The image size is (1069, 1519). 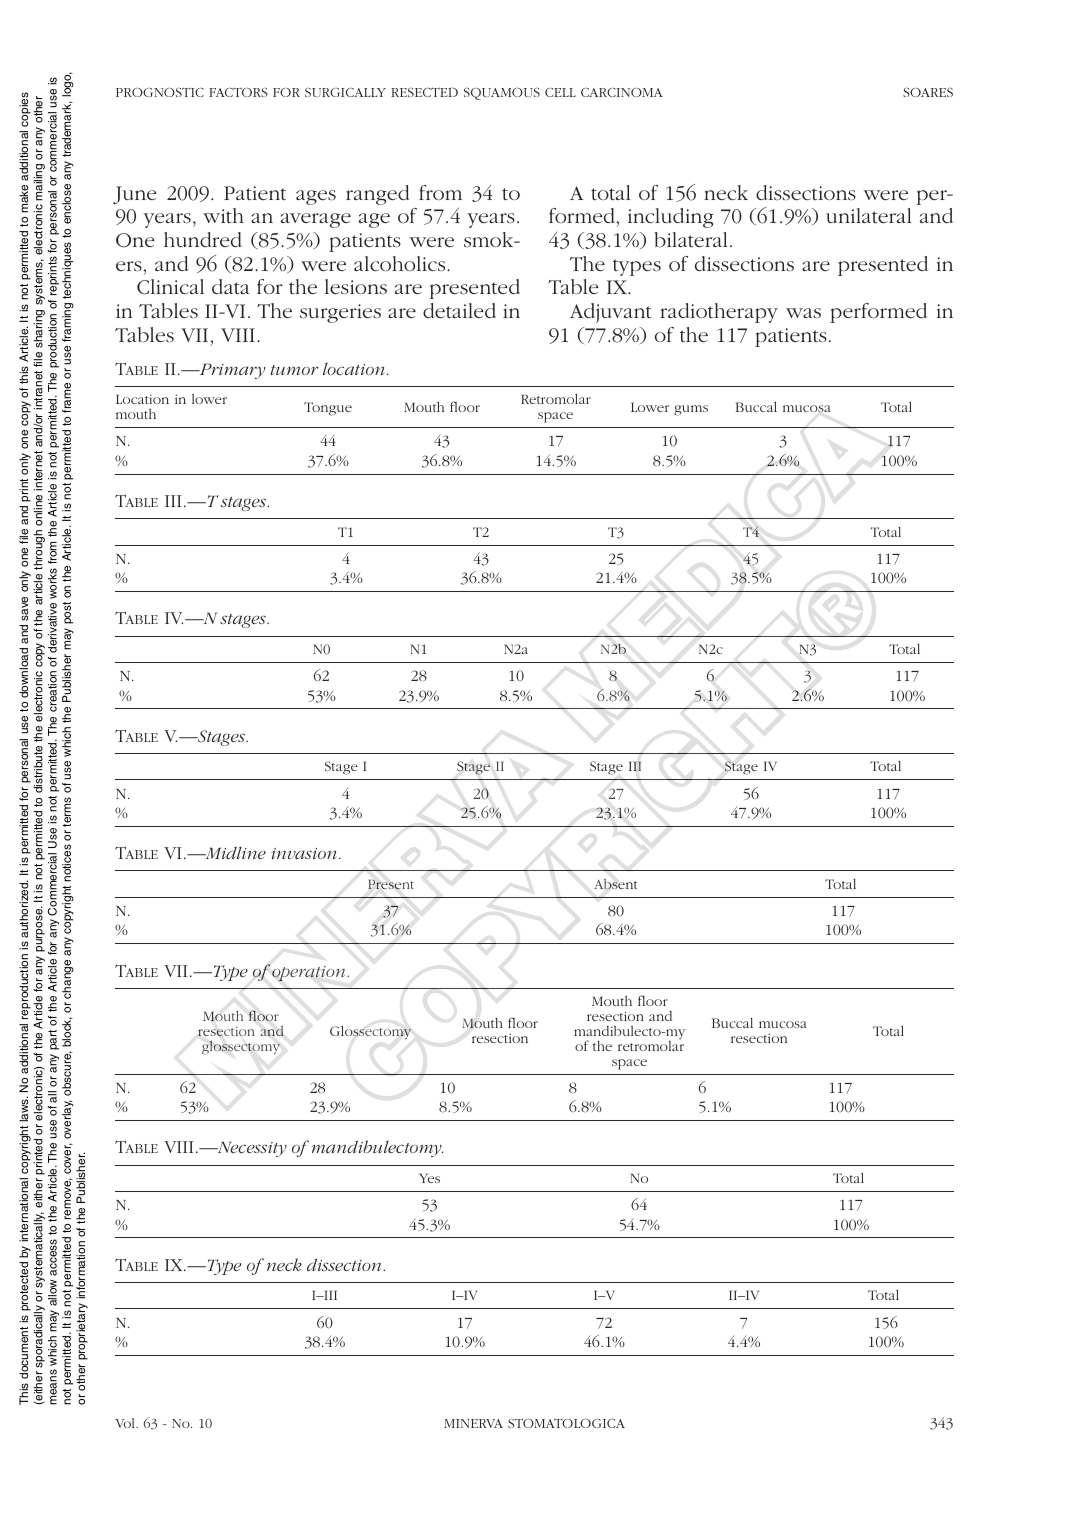 I want to click on was, so click(x=803, y=313).
